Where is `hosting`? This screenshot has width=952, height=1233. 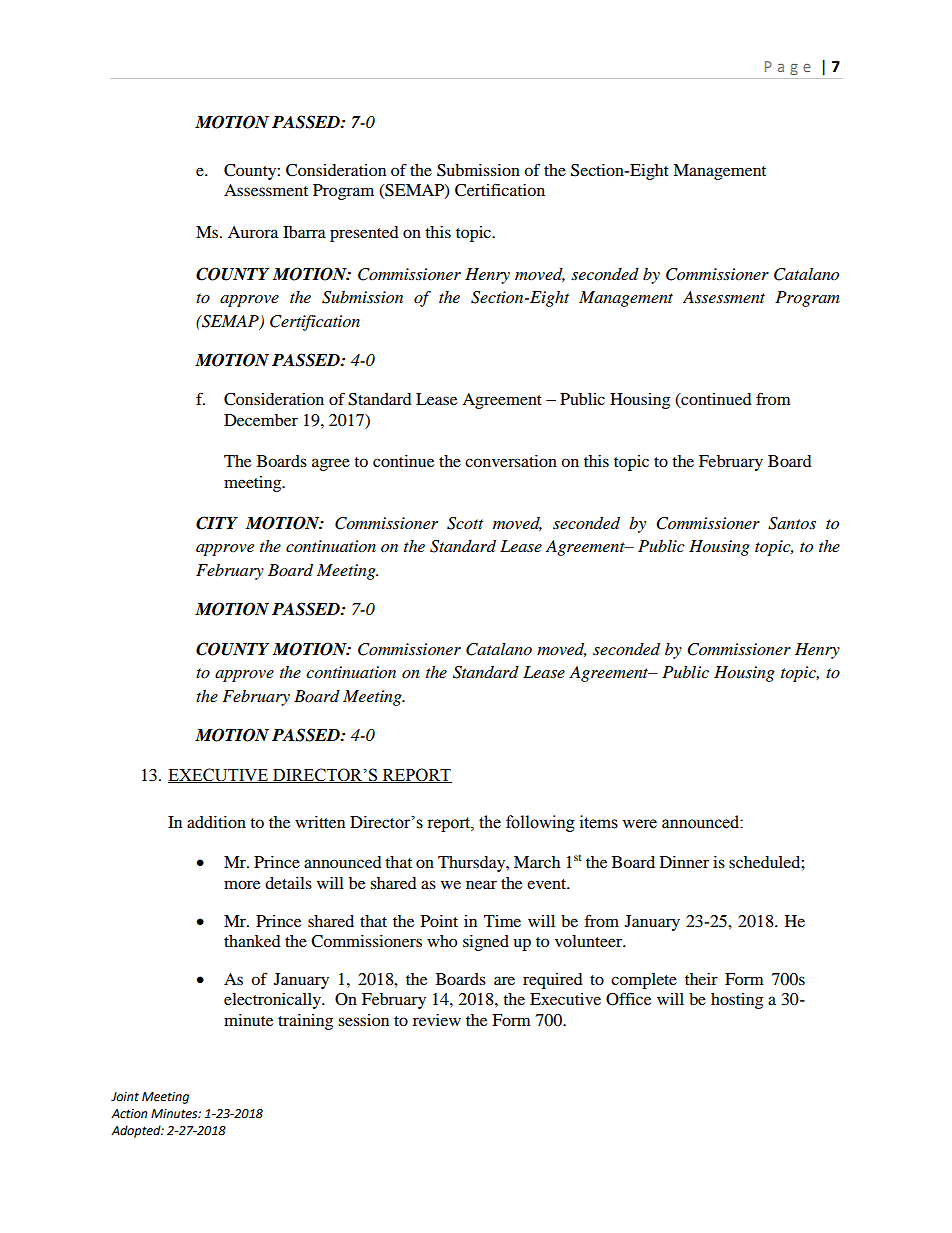 hosting is located at coordinates (737, 1001).
